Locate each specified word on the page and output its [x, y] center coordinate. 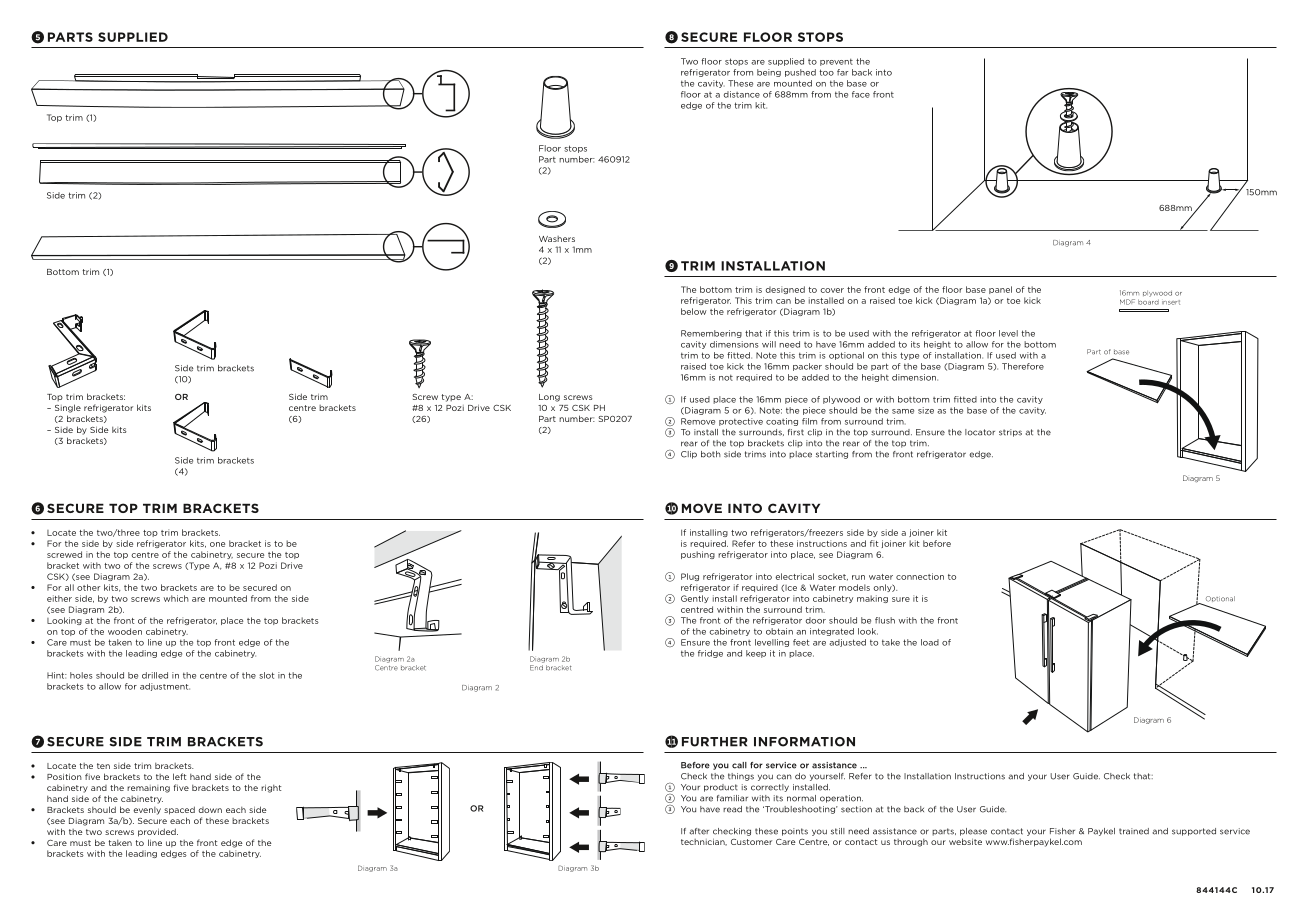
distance [742, 94]
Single [68, 408]
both [711, 454]
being [769, 73]
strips [1010, 433]
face [861, 94]
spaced [179, 810]
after [699, 831]
